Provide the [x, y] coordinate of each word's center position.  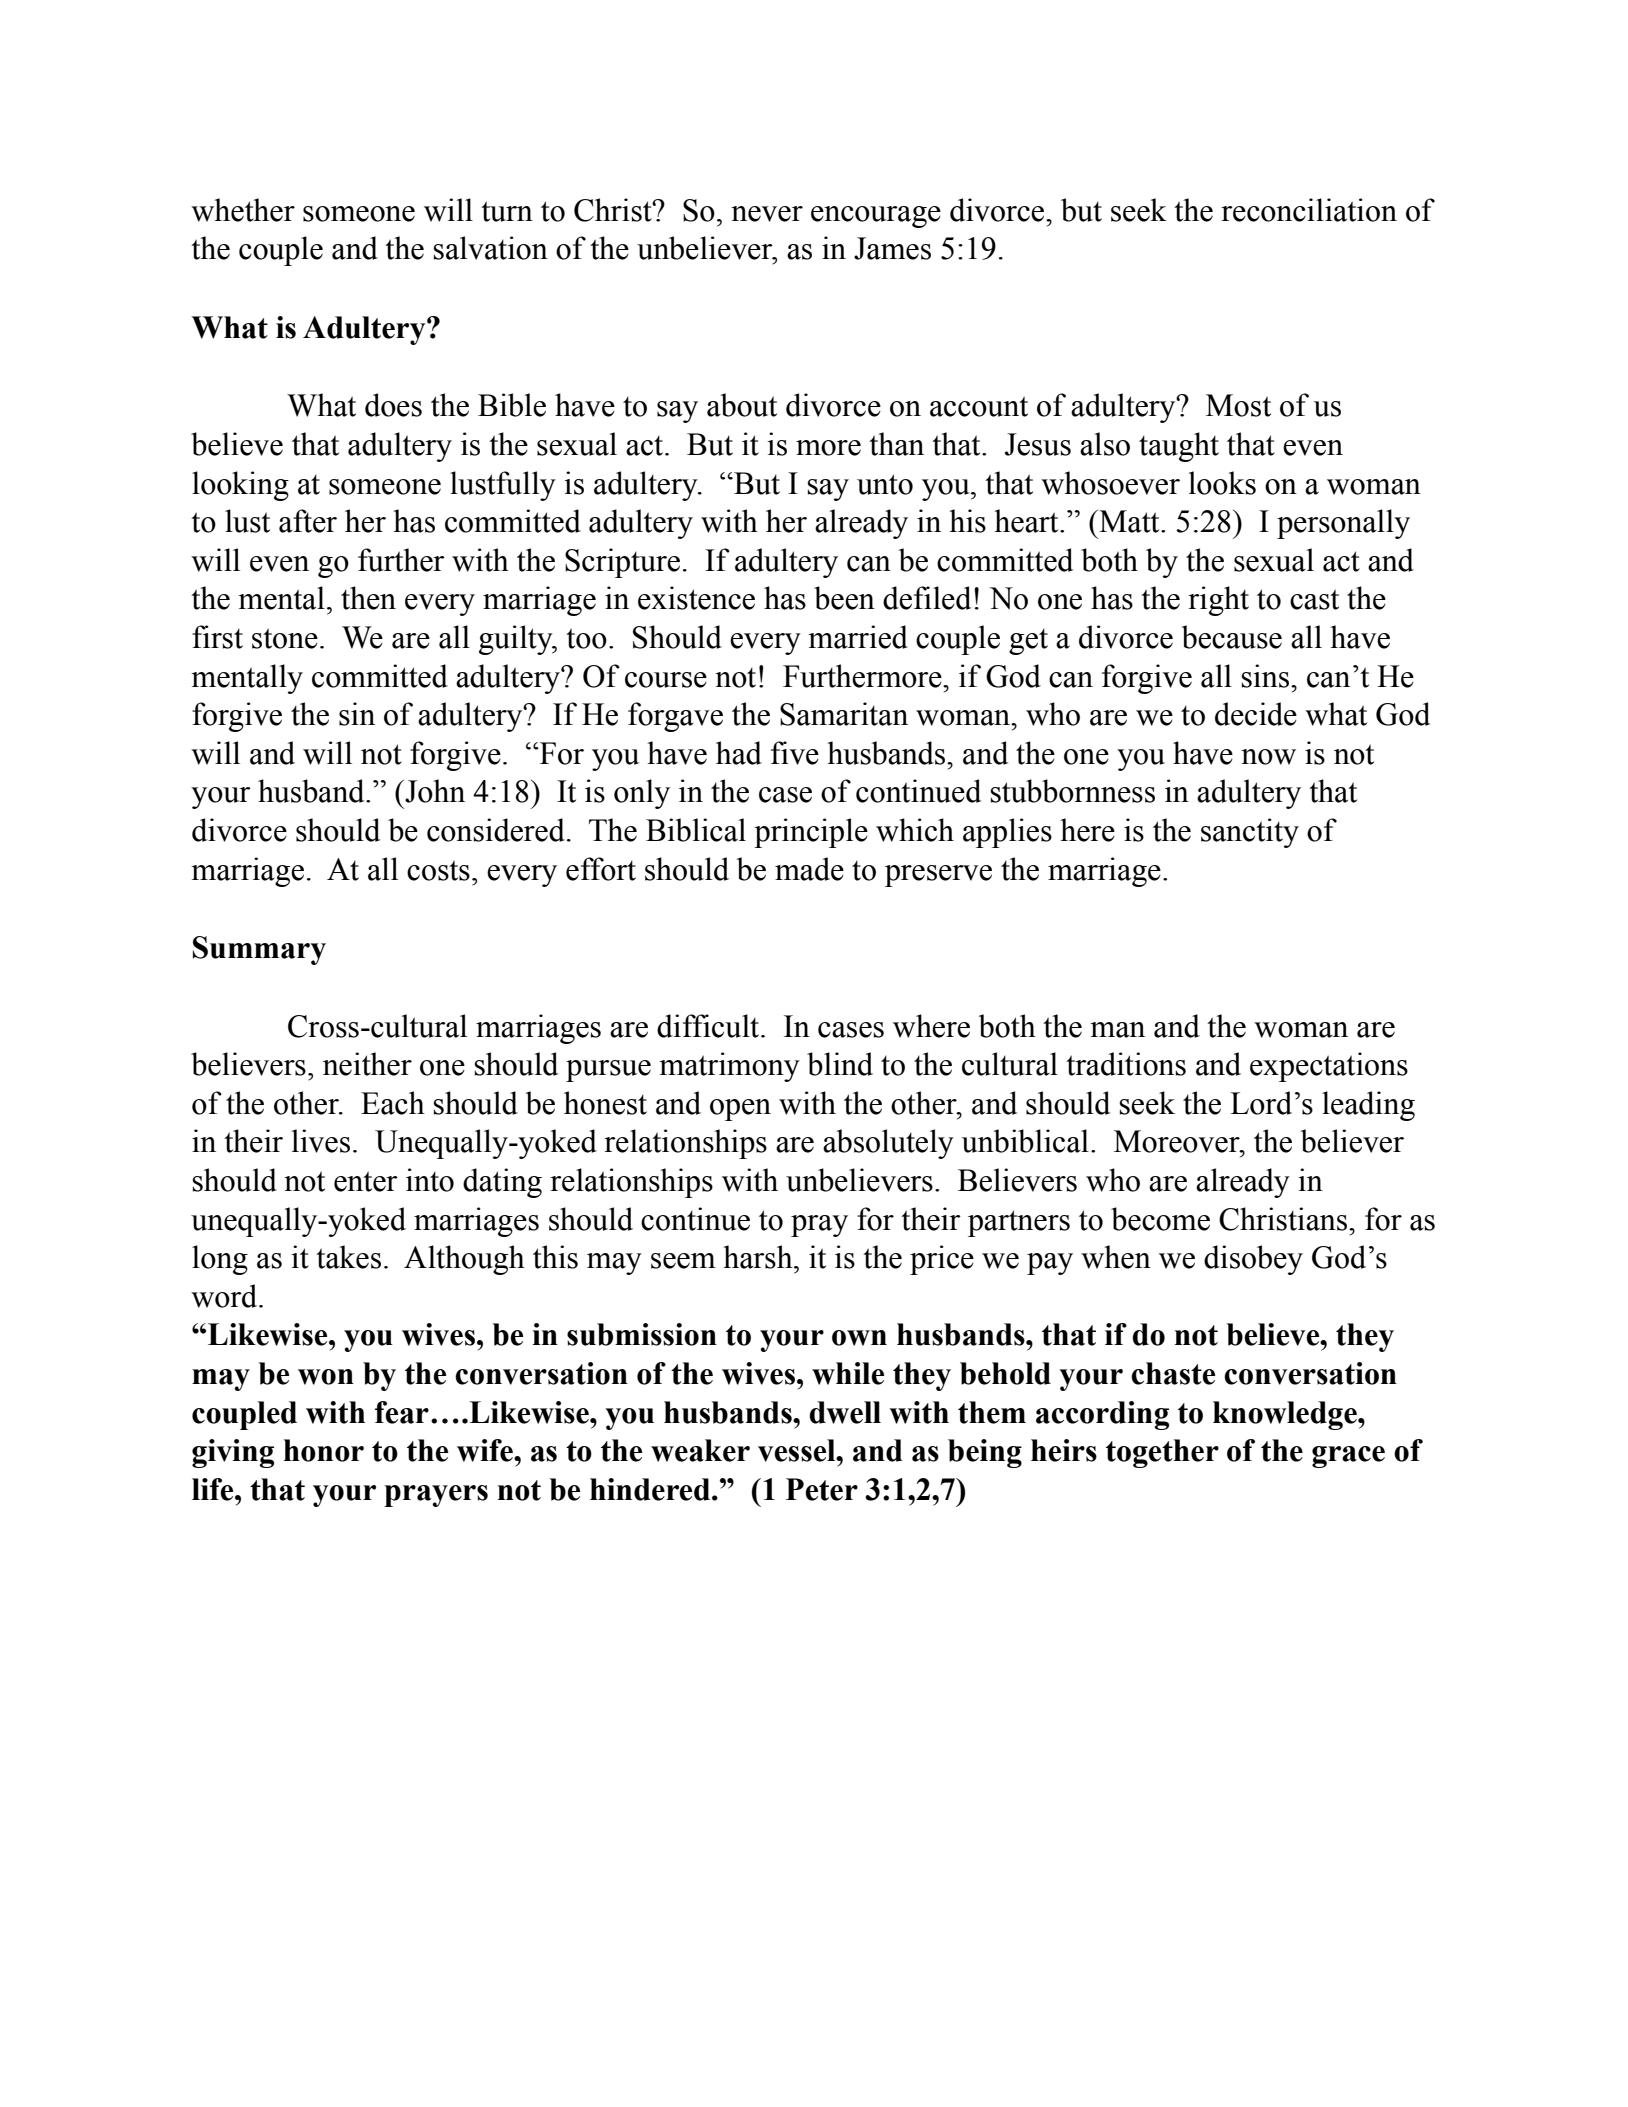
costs [438, 870]
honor [324, 1450]
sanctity [1250, 833]
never [767, 214]
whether [243, 210]
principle [811, 833]
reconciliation [1309, 210]
